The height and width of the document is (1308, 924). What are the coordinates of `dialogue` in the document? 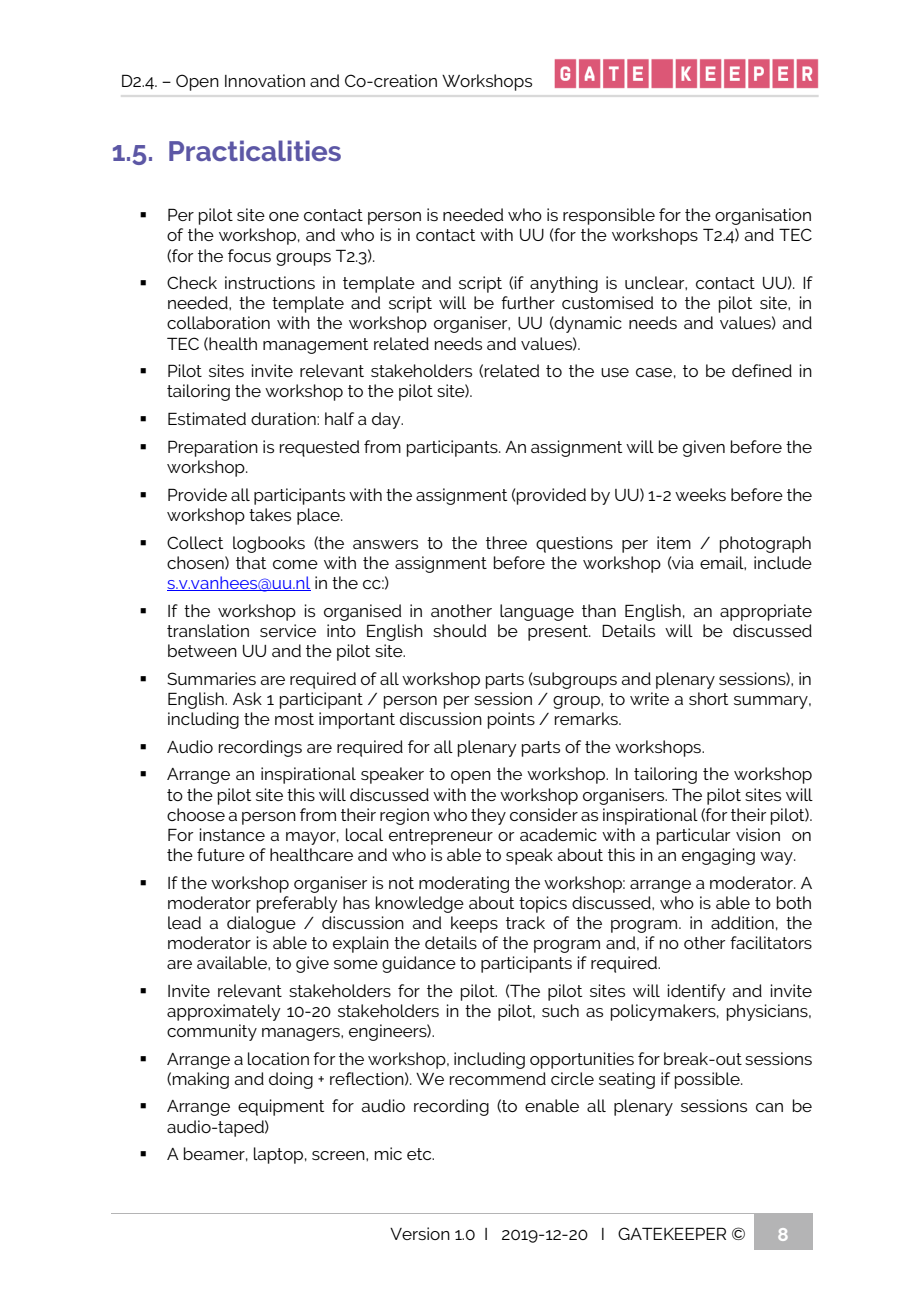 It's located at (261, 924).
